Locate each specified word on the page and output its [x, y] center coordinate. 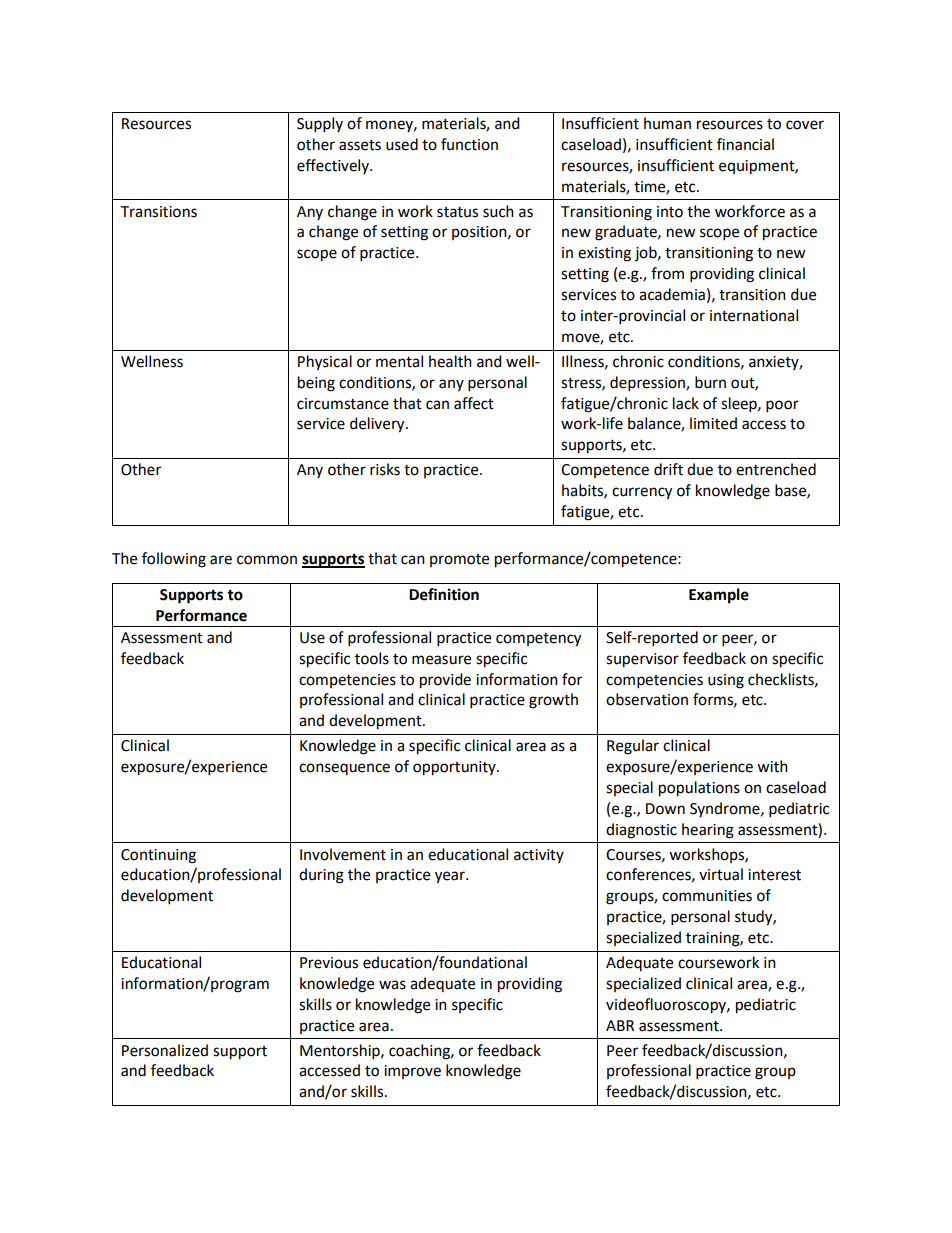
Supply [320, 125]
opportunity [455, 768]
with [772, 766]
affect [474, 403]
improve [412, 1072]
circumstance [343, 404]
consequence [344, 769]
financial [745, 144]
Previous [329, 963]
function [469, 144]
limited [713, 423]
